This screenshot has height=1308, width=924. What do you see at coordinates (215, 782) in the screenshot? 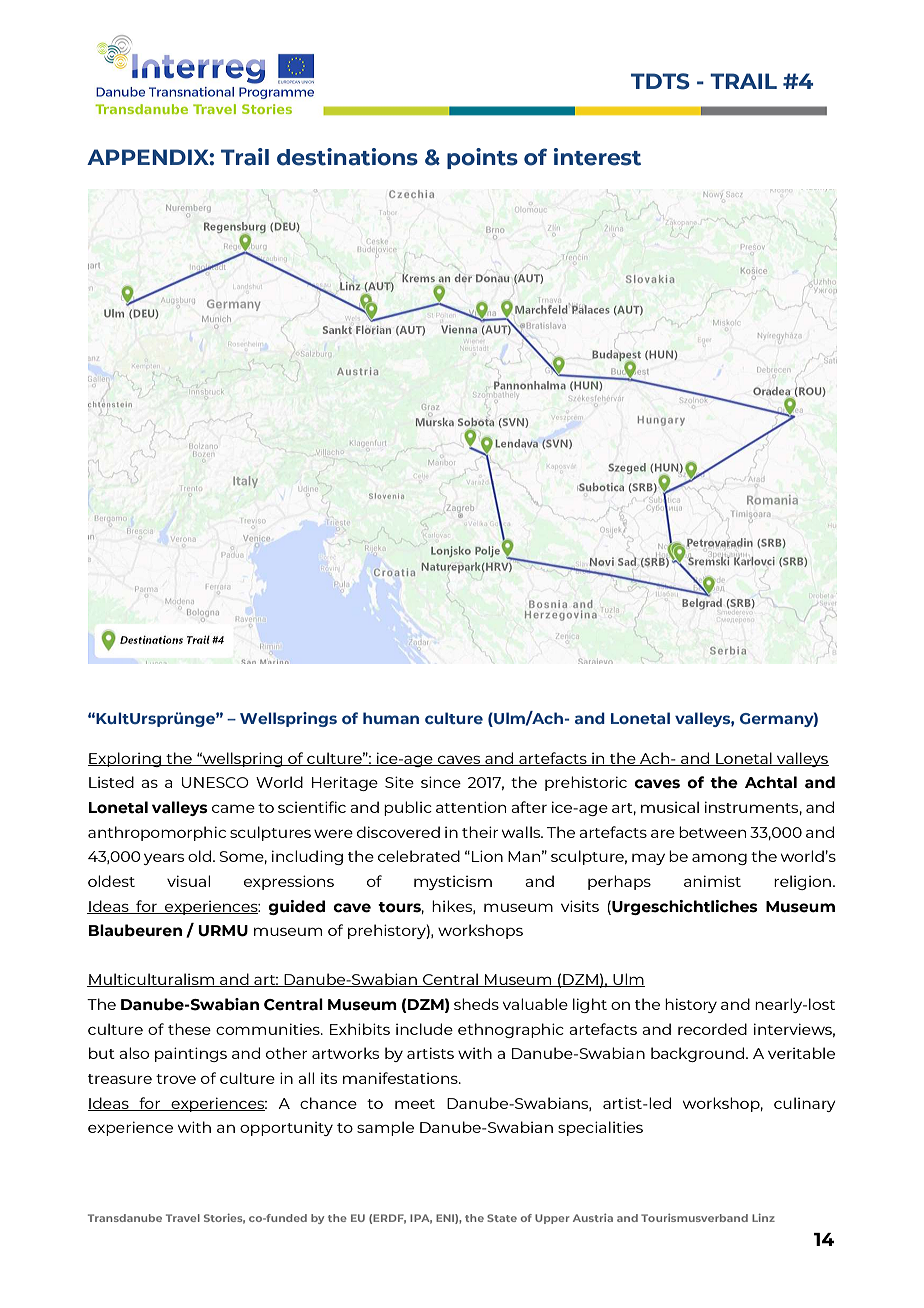
I see `UNESCO` at bounding box center [215, 782].
